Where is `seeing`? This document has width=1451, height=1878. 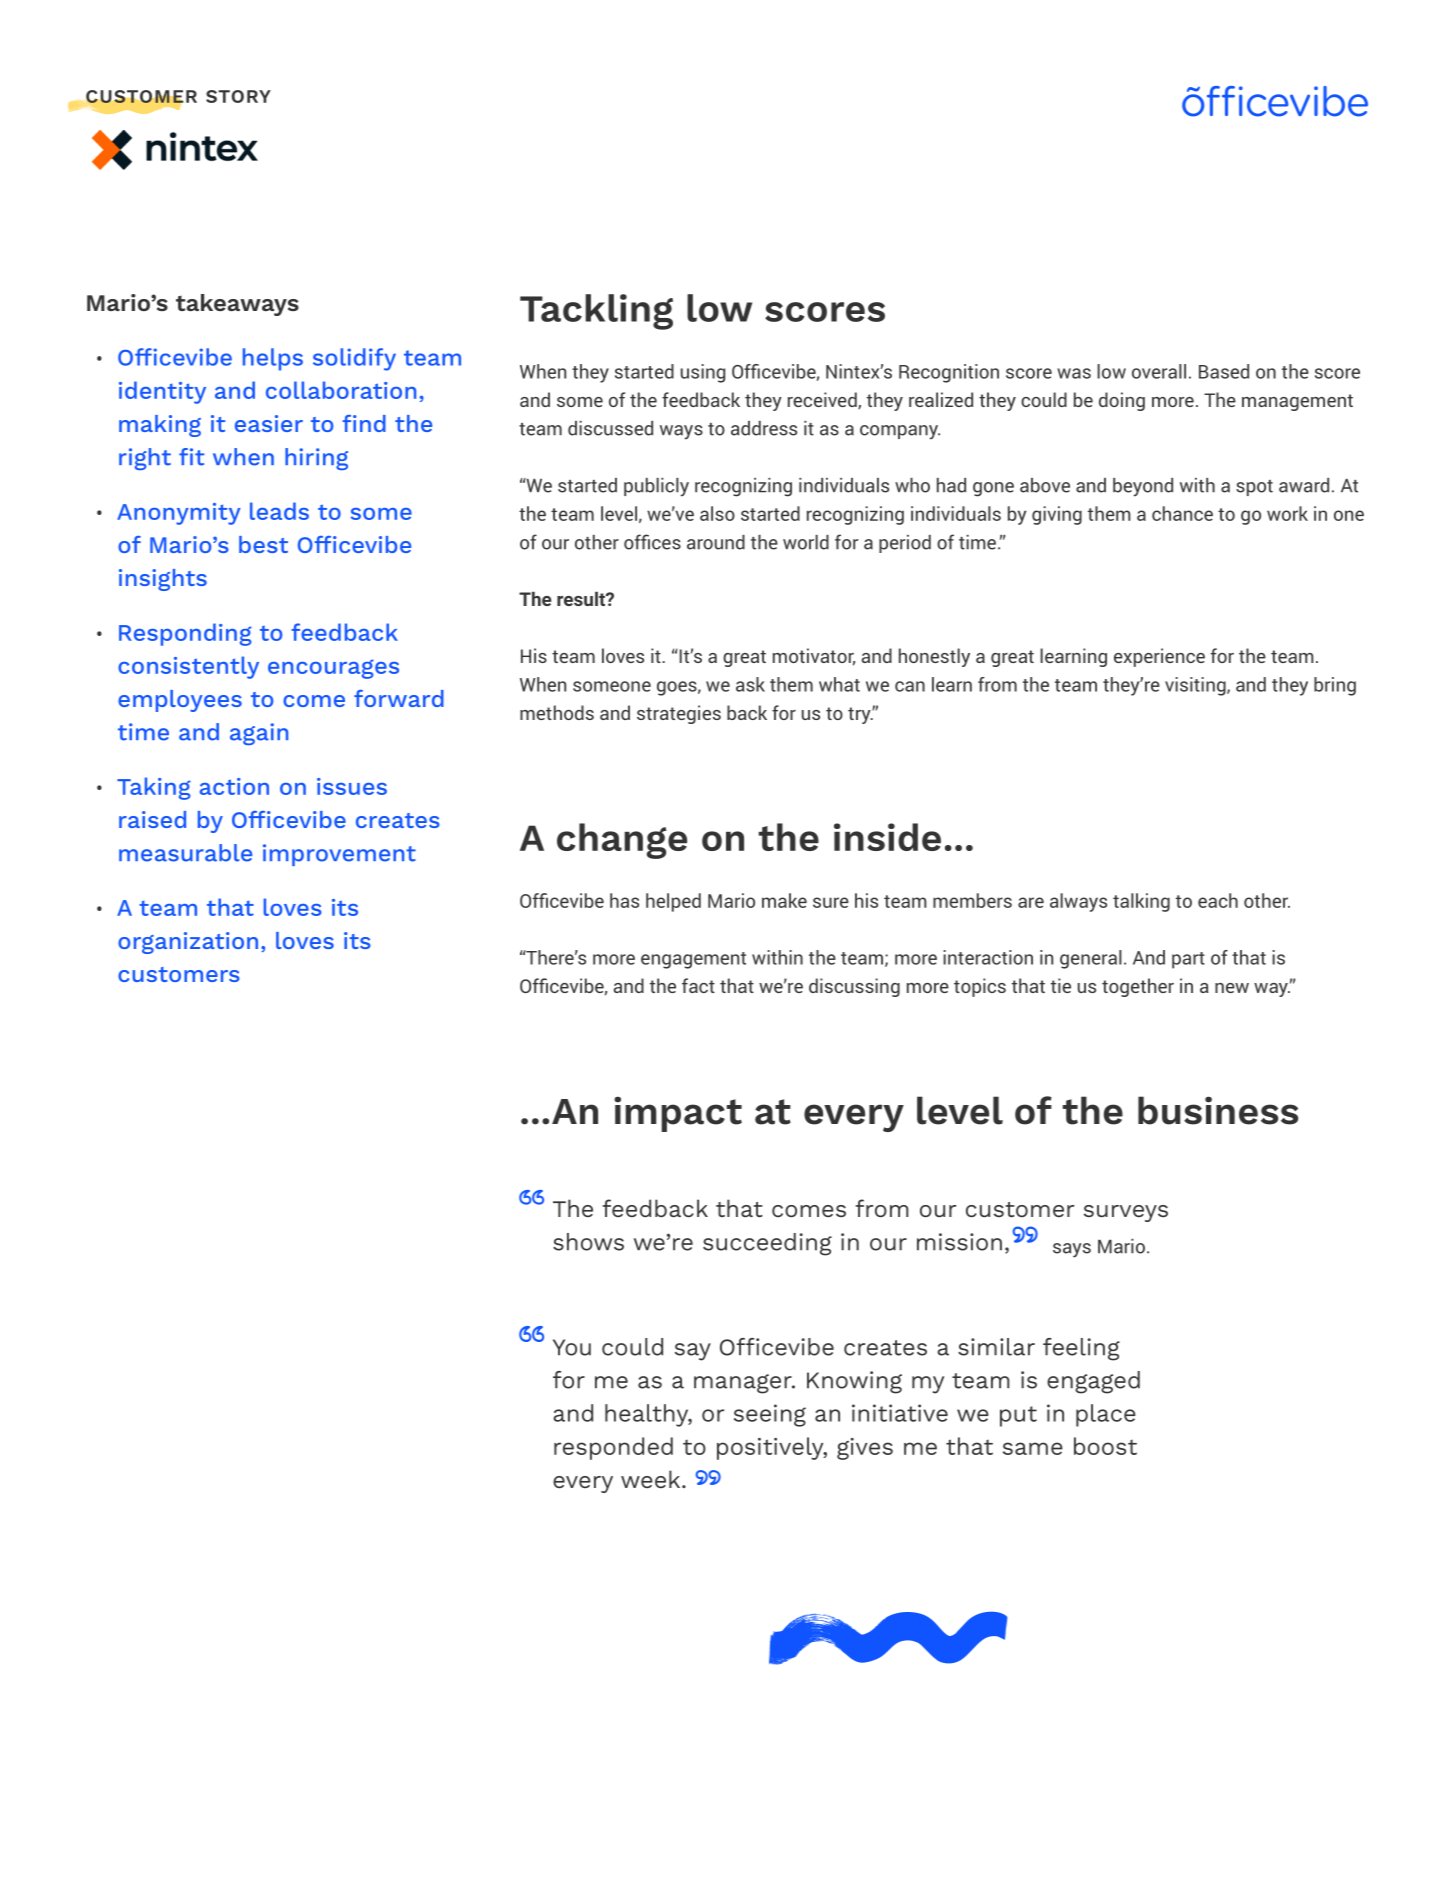
seeing is located at coordinates (770, 1415).
